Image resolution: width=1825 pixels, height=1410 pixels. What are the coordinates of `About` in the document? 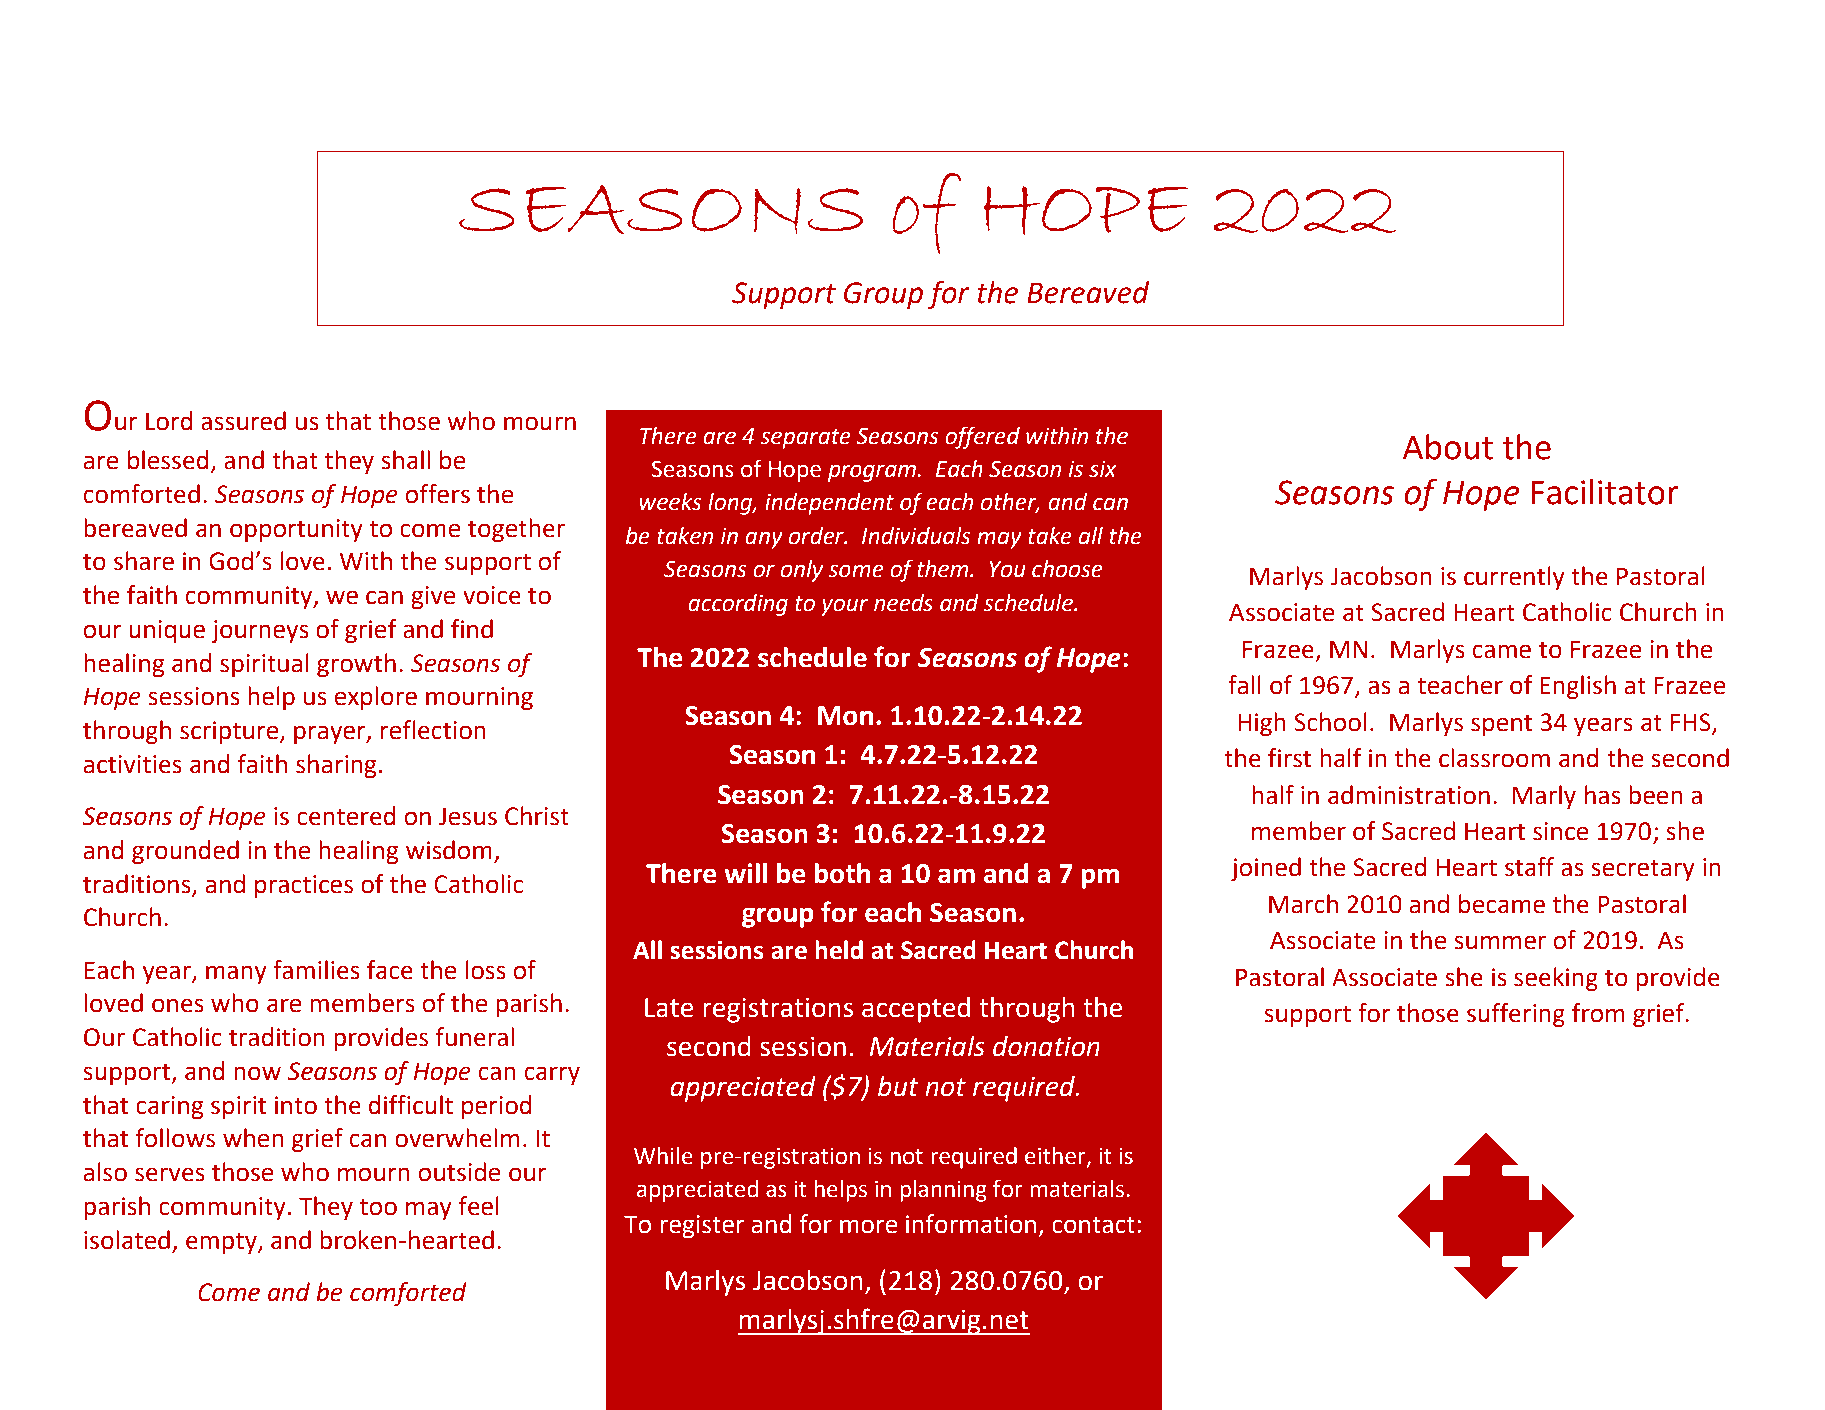 It's located at (1448, 447).
